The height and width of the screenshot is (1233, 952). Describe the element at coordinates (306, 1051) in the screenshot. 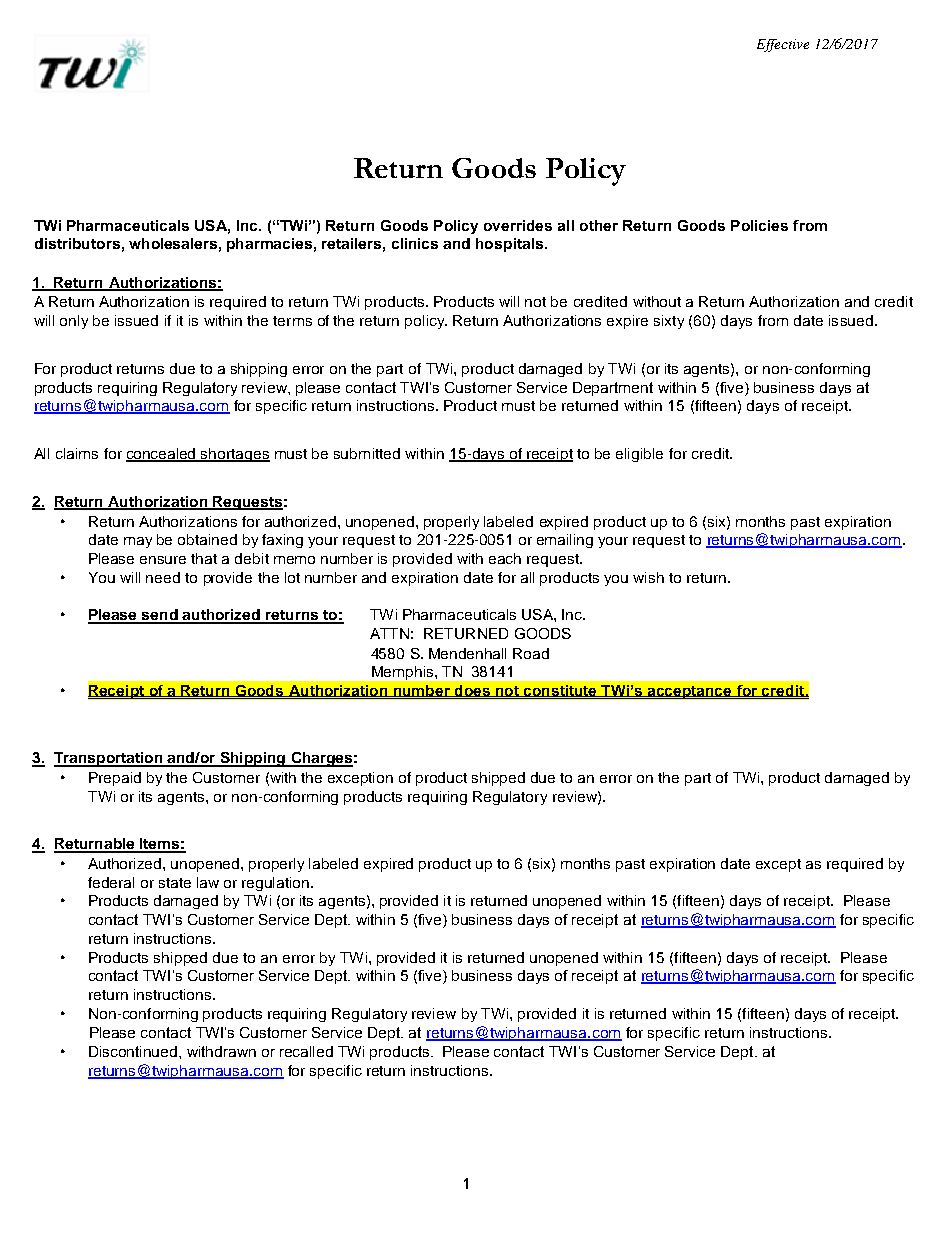

I see `recalled` at that location.
